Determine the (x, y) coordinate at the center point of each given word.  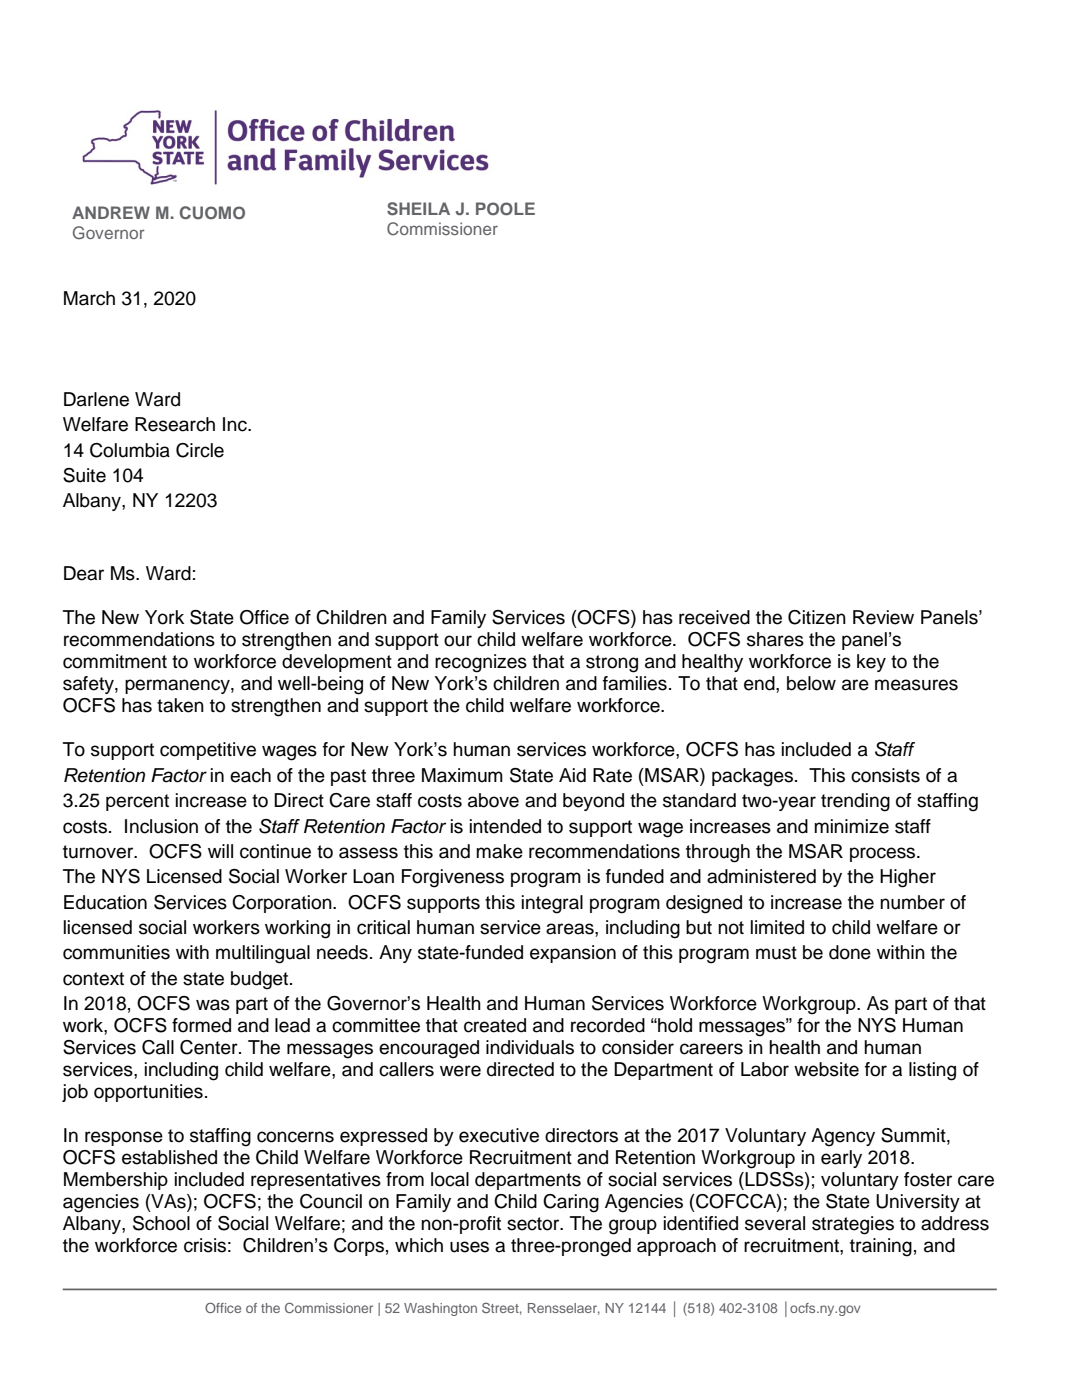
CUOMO (212, 213)
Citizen (817, 617)
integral (552, 904)
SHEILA (418, 209)
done (850, 952)
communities (116, 952)
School (161, 1223)
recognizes (481, 663)
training (881, 1247)
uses (469, 1247)
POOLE (505, 209)
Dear (84, 573)
